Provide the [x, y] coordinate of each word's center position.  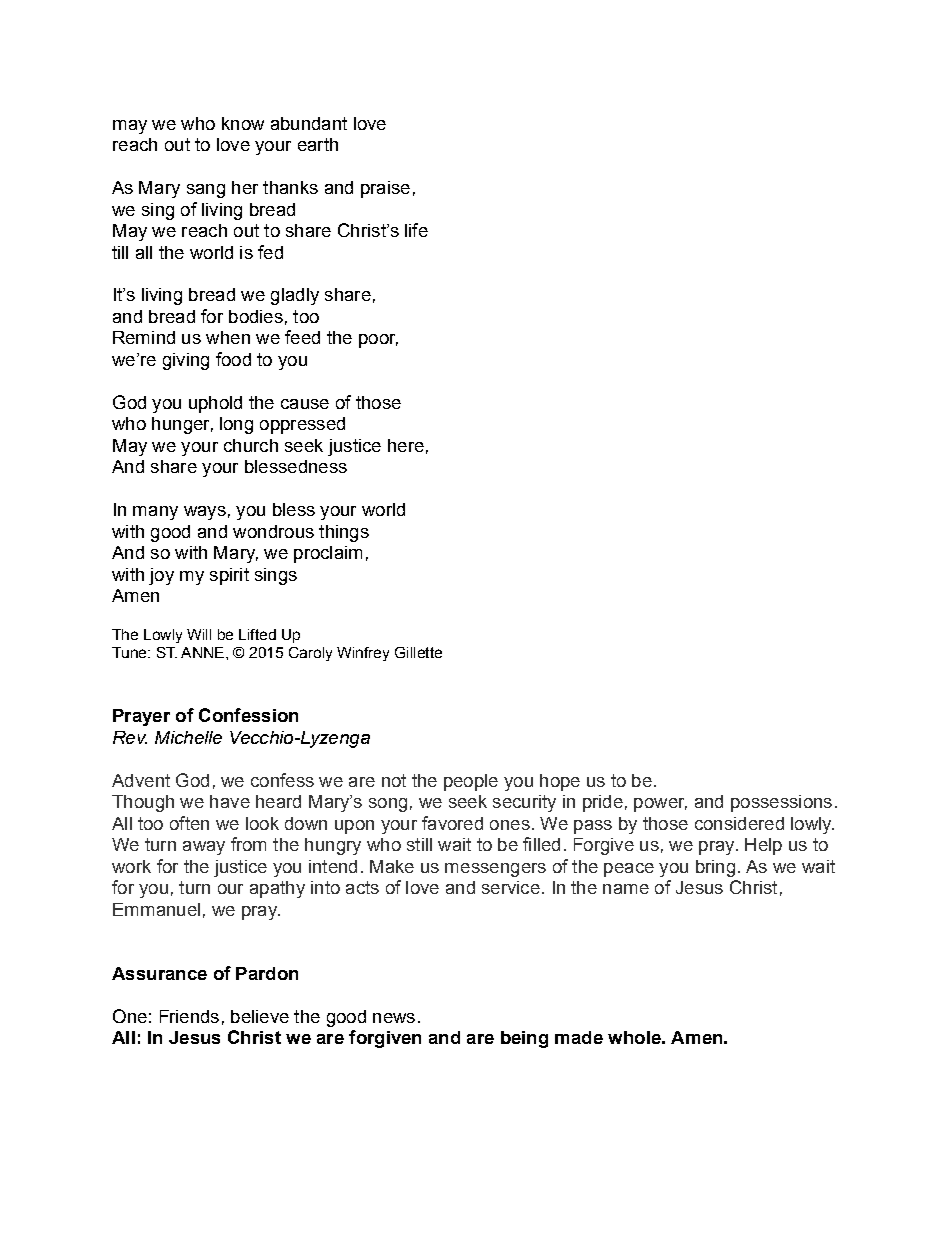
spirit [229, 576]
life [416, 230]
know [243, 123]
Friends [189, 1016]
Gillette [418, 652]
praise [385, 189]
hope [560, 782]
